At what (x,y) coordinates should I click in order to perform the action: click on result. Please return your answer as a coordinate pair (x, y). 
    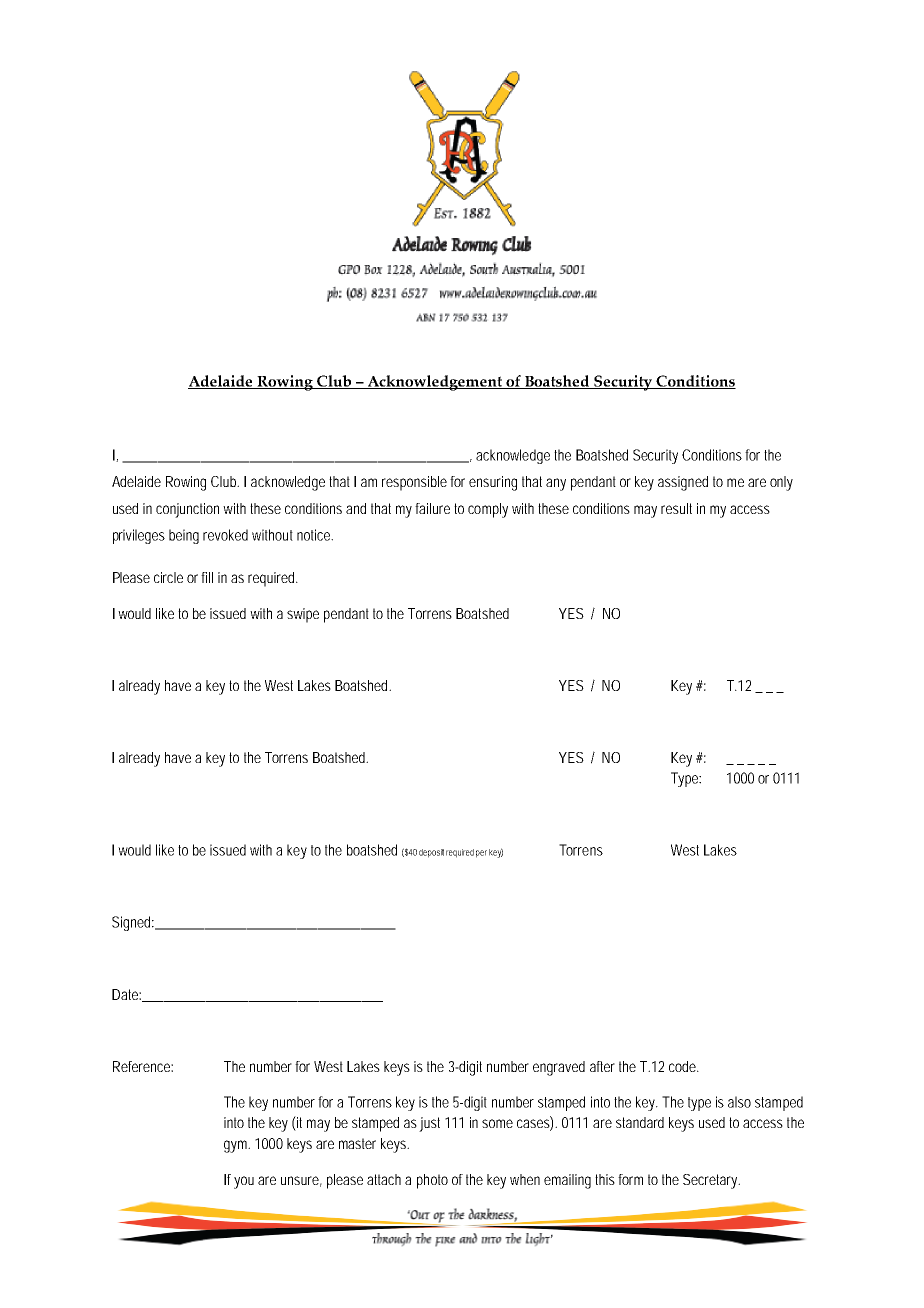
    Looking at the image, I should click on (676, 508).
